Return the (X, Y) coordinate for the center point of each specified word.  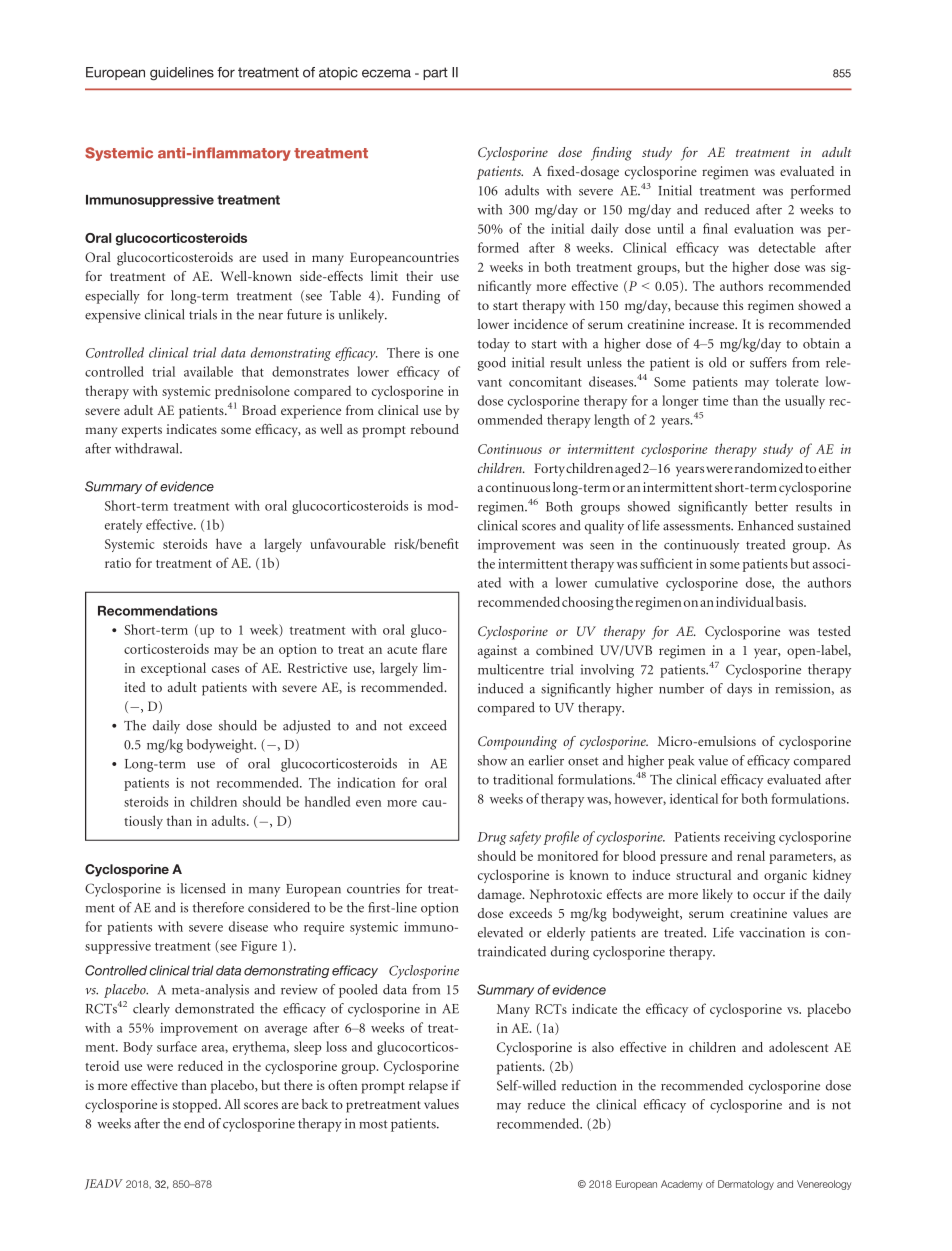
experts (142, 432)
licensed (203, 888)
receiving (749, 838)
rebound (435, 429)
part (435, 73)
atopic (338, 73)
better (771, 506)
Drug (492, 838)
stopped (196, 1106)
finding (611, 154)
